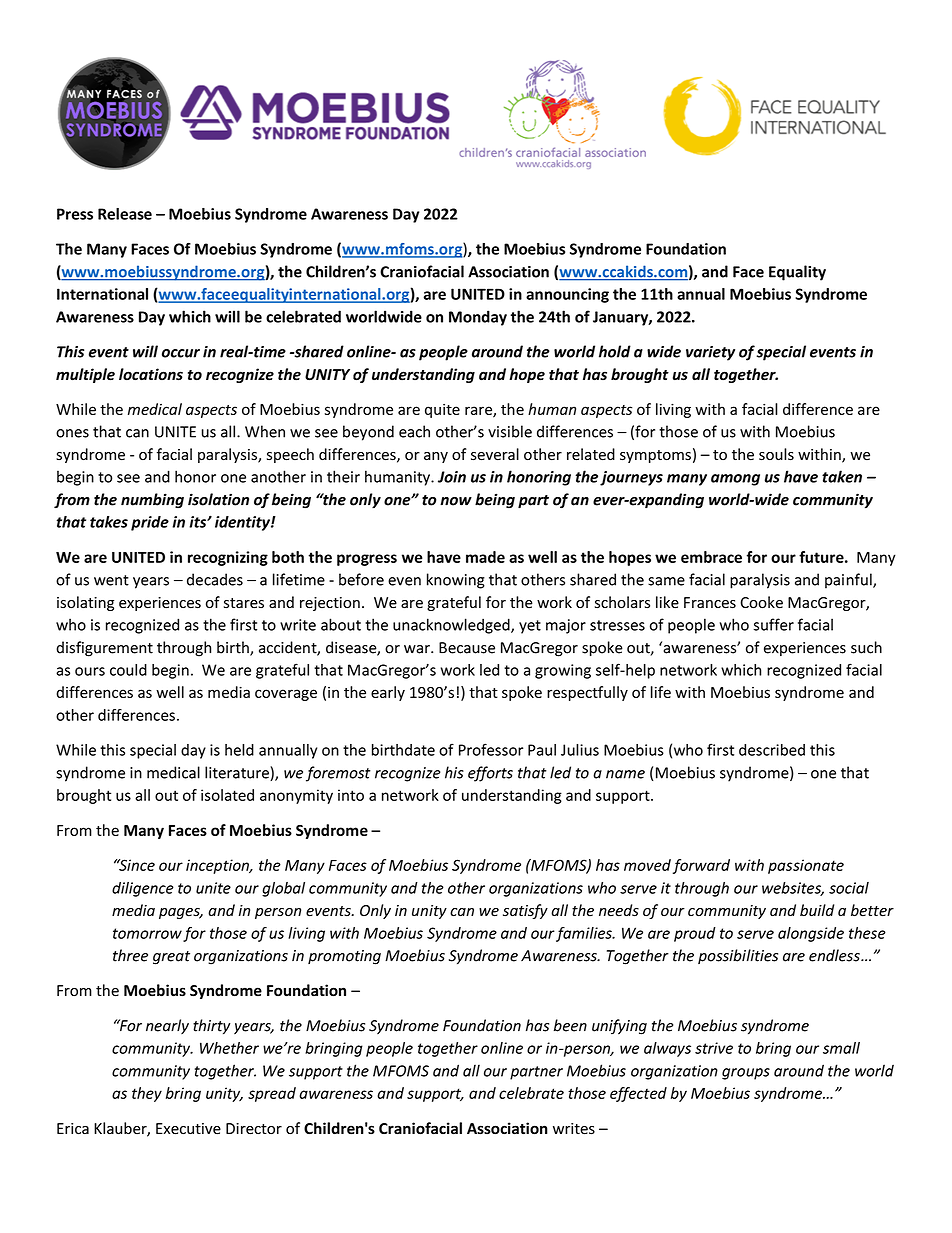 This screenshot has width=952, height=1233. Describe the element at coordinates (478, 318) in the screenshot. I see `Monday` at that location.
